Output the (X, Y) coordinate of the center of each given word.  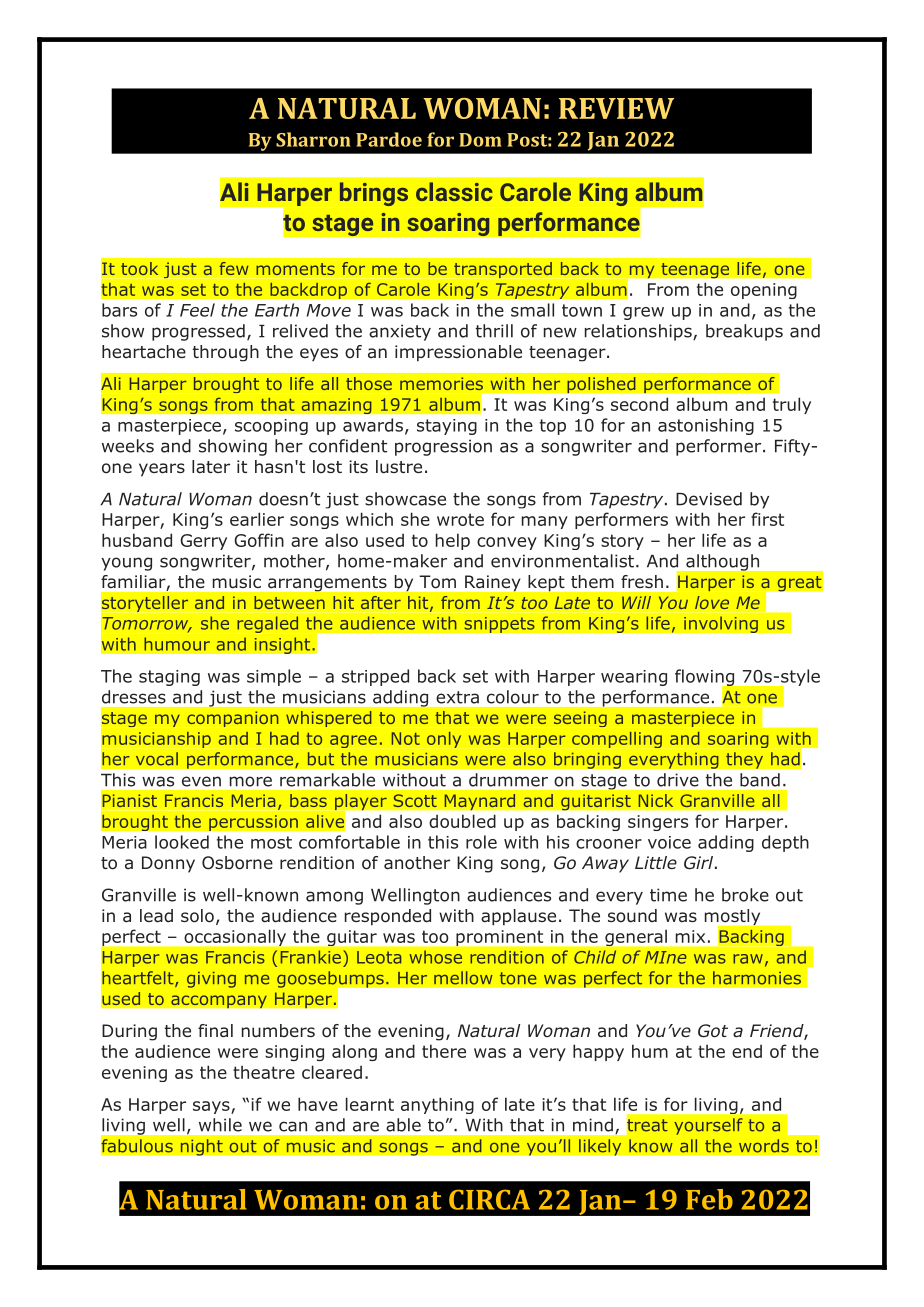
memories (441, 383)
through (225, 353)
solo (197, 916)
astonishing (706, 426)
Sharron (313, 139)
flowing (706, 678)
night (201, 1147)
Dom (480, 140)
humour (177, 644)
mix (690, 936)
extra (457, 697)
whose (435, 957)
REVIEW (616, 108)
